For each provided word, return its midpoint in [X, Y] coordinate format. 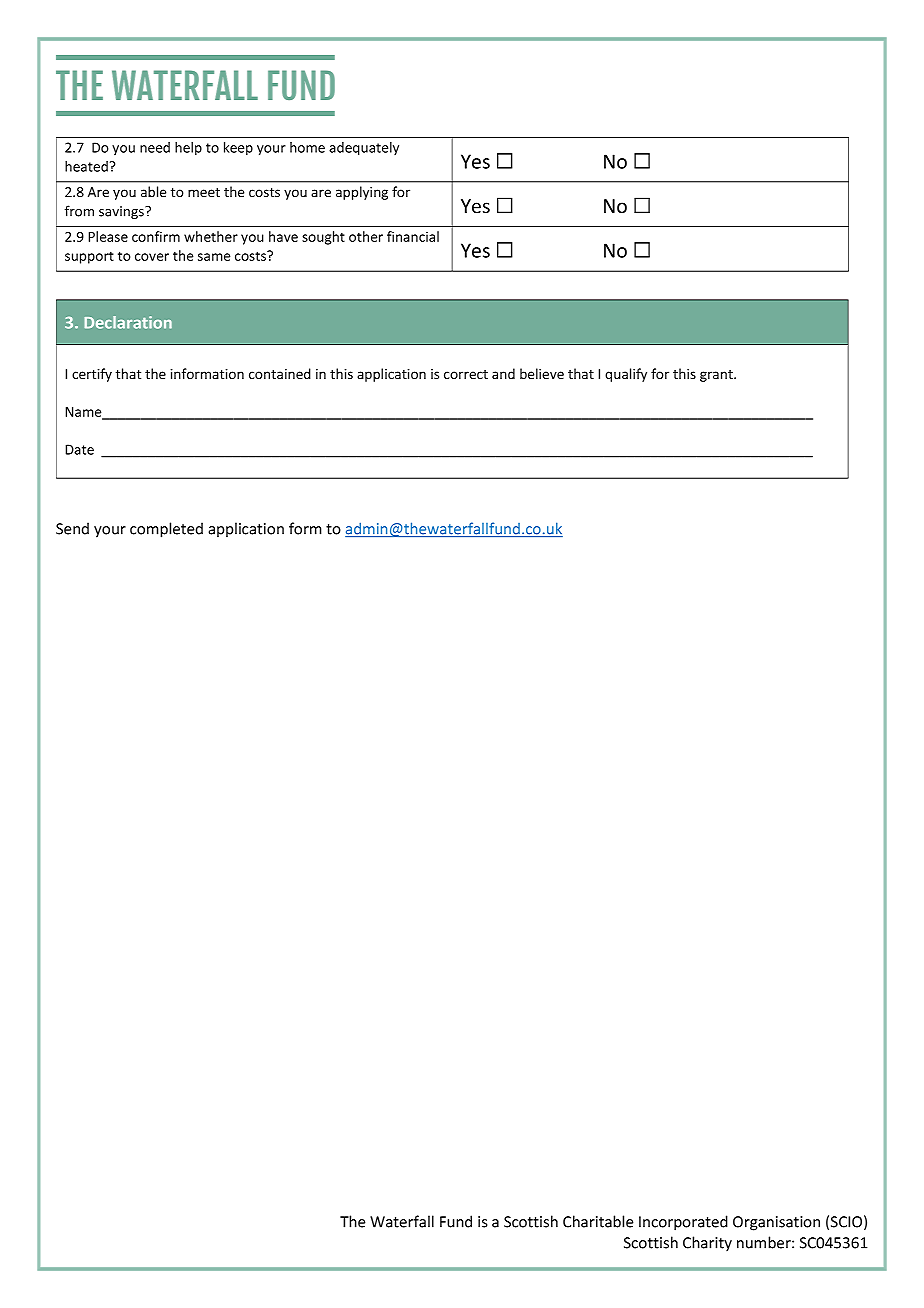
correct [466, 374]
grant [717, 376]
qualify [626, 375]
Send [72, 528]
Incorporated [683, 1223]
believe [542, 373]
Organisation [776, 1223]
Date [79, 449]
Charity [707, 1244]
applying [362, 193]
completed [166, 530]
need [155, 147]
